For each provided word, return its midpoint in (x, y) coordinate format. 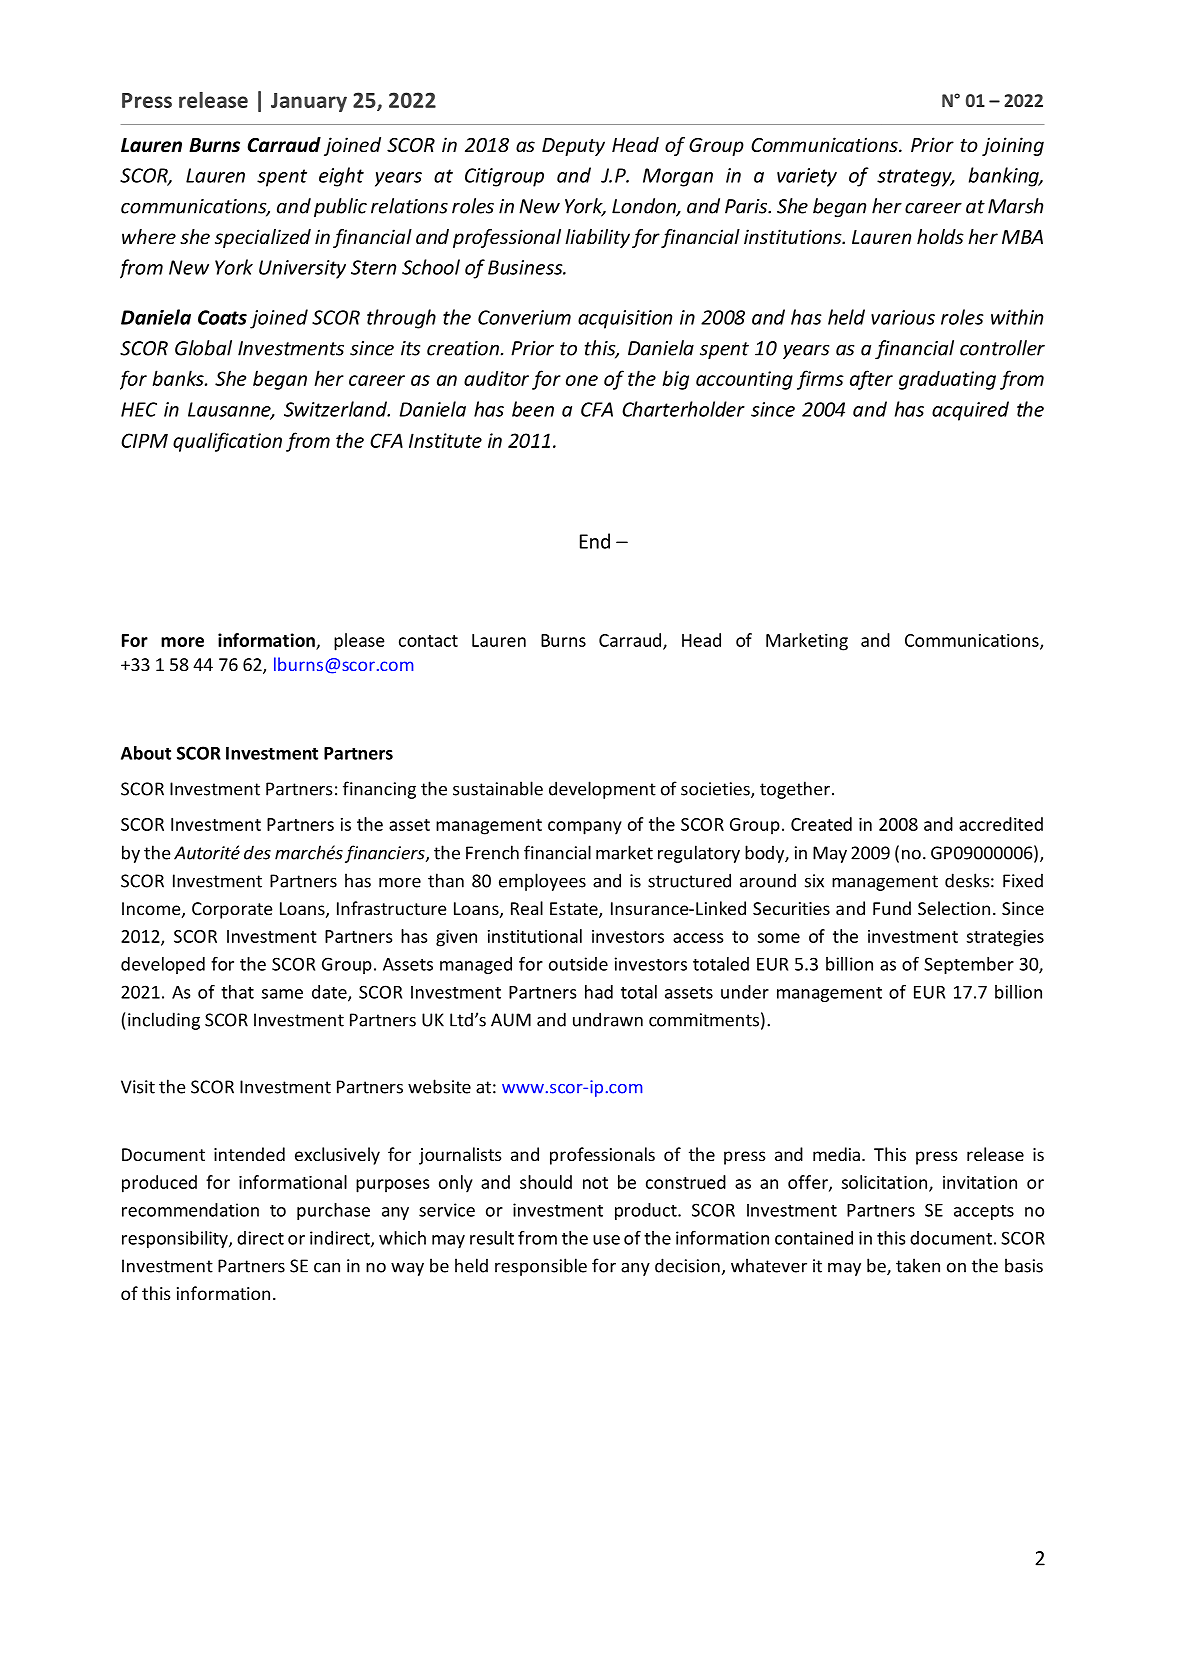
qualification (227, 442)
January (309, 102)
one (582, 380)
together (795, 790)
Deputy (573, 147)
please (359, 642)
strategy (915, 178)
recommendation (190, 1210)
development (602, 790)
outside (578, 964)
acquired (970, 411)
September (969, 965)
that (237, 992)
